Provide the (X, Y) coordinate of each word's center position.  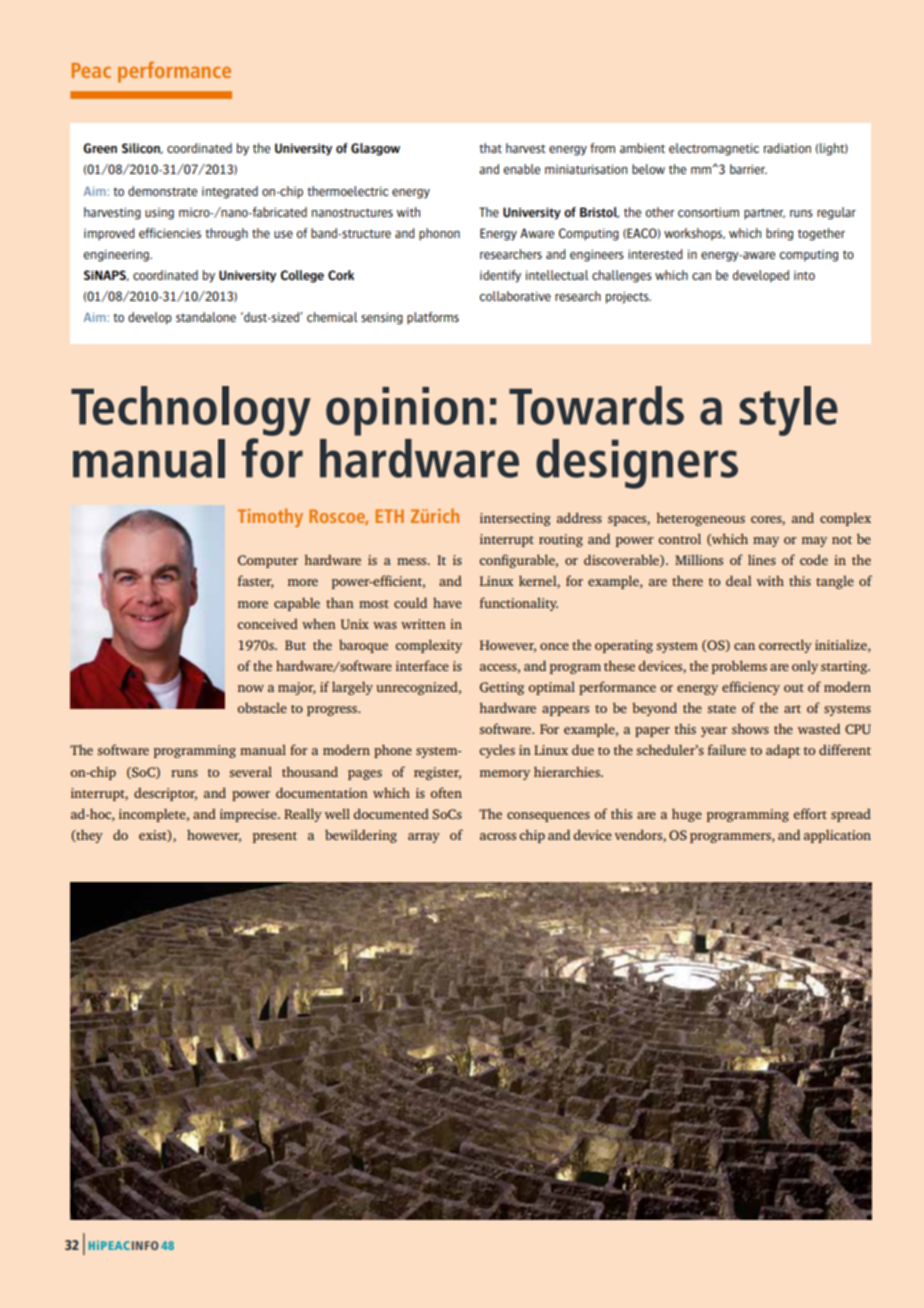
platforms (433, 318)
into (804, 275)
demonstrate (162, 191)
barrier (748, 169)
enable (522, 169)
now (251, 688)
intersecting (515, 519)
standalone (206, 317)
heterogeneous (700, 519)
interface (422, 665)
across (498, 836)
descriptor (165, 794)
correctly (785, 646)
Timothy (270, 517)
